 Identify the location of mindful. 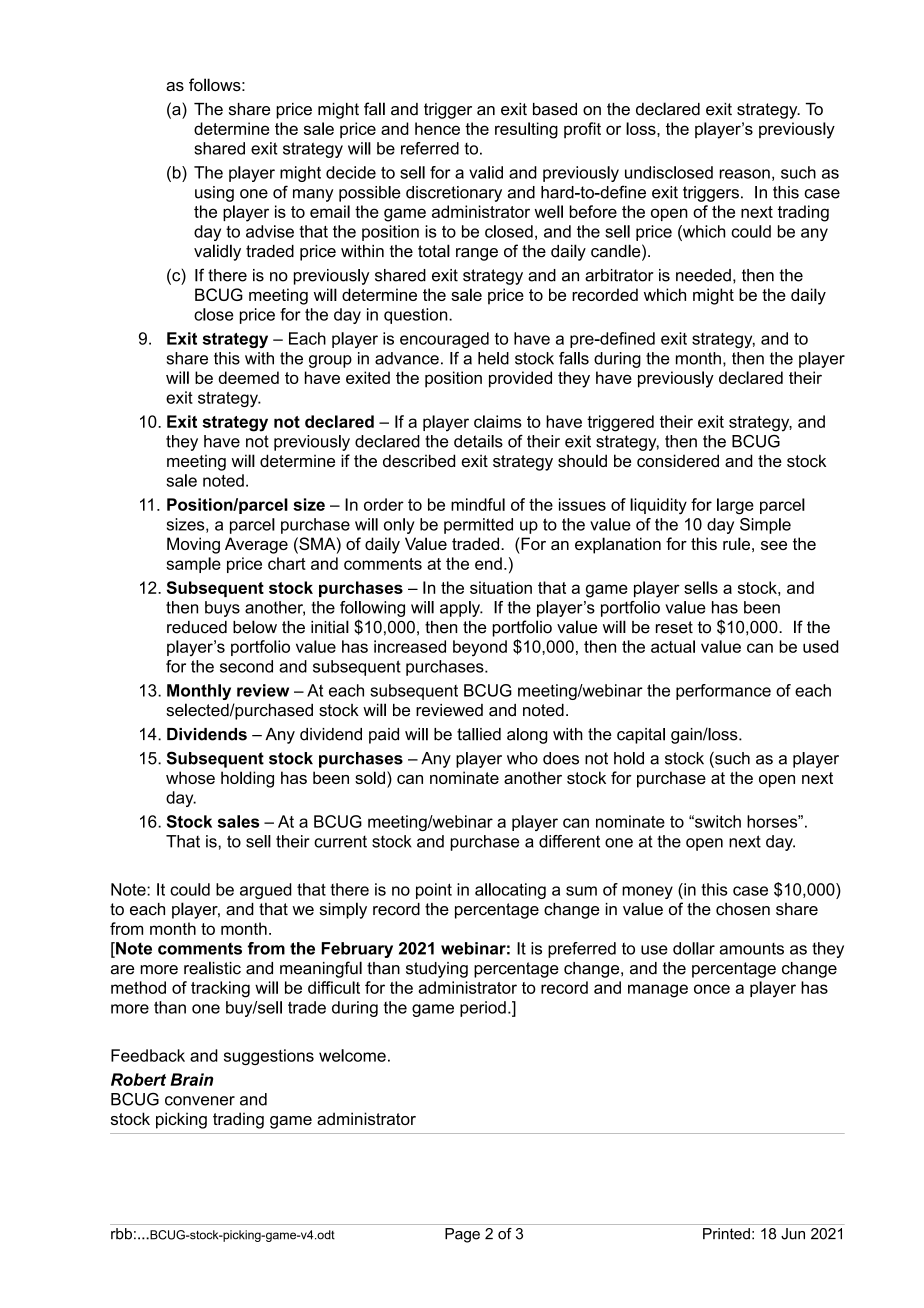
(478, 504).
